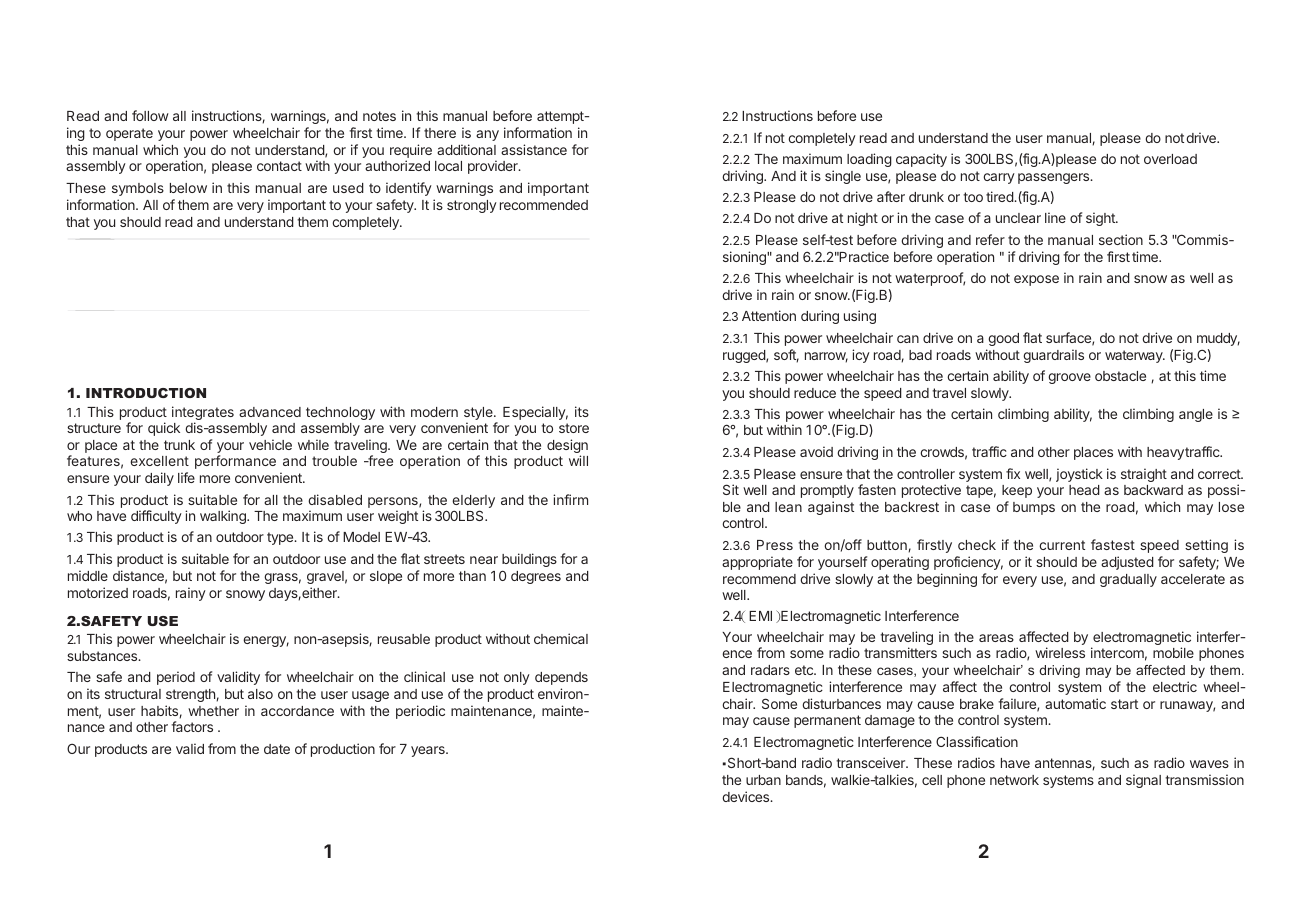 The image size is (1308, 924). Describe the element at coordinates (769, 315) in the image. I see `Attention` at that location.
